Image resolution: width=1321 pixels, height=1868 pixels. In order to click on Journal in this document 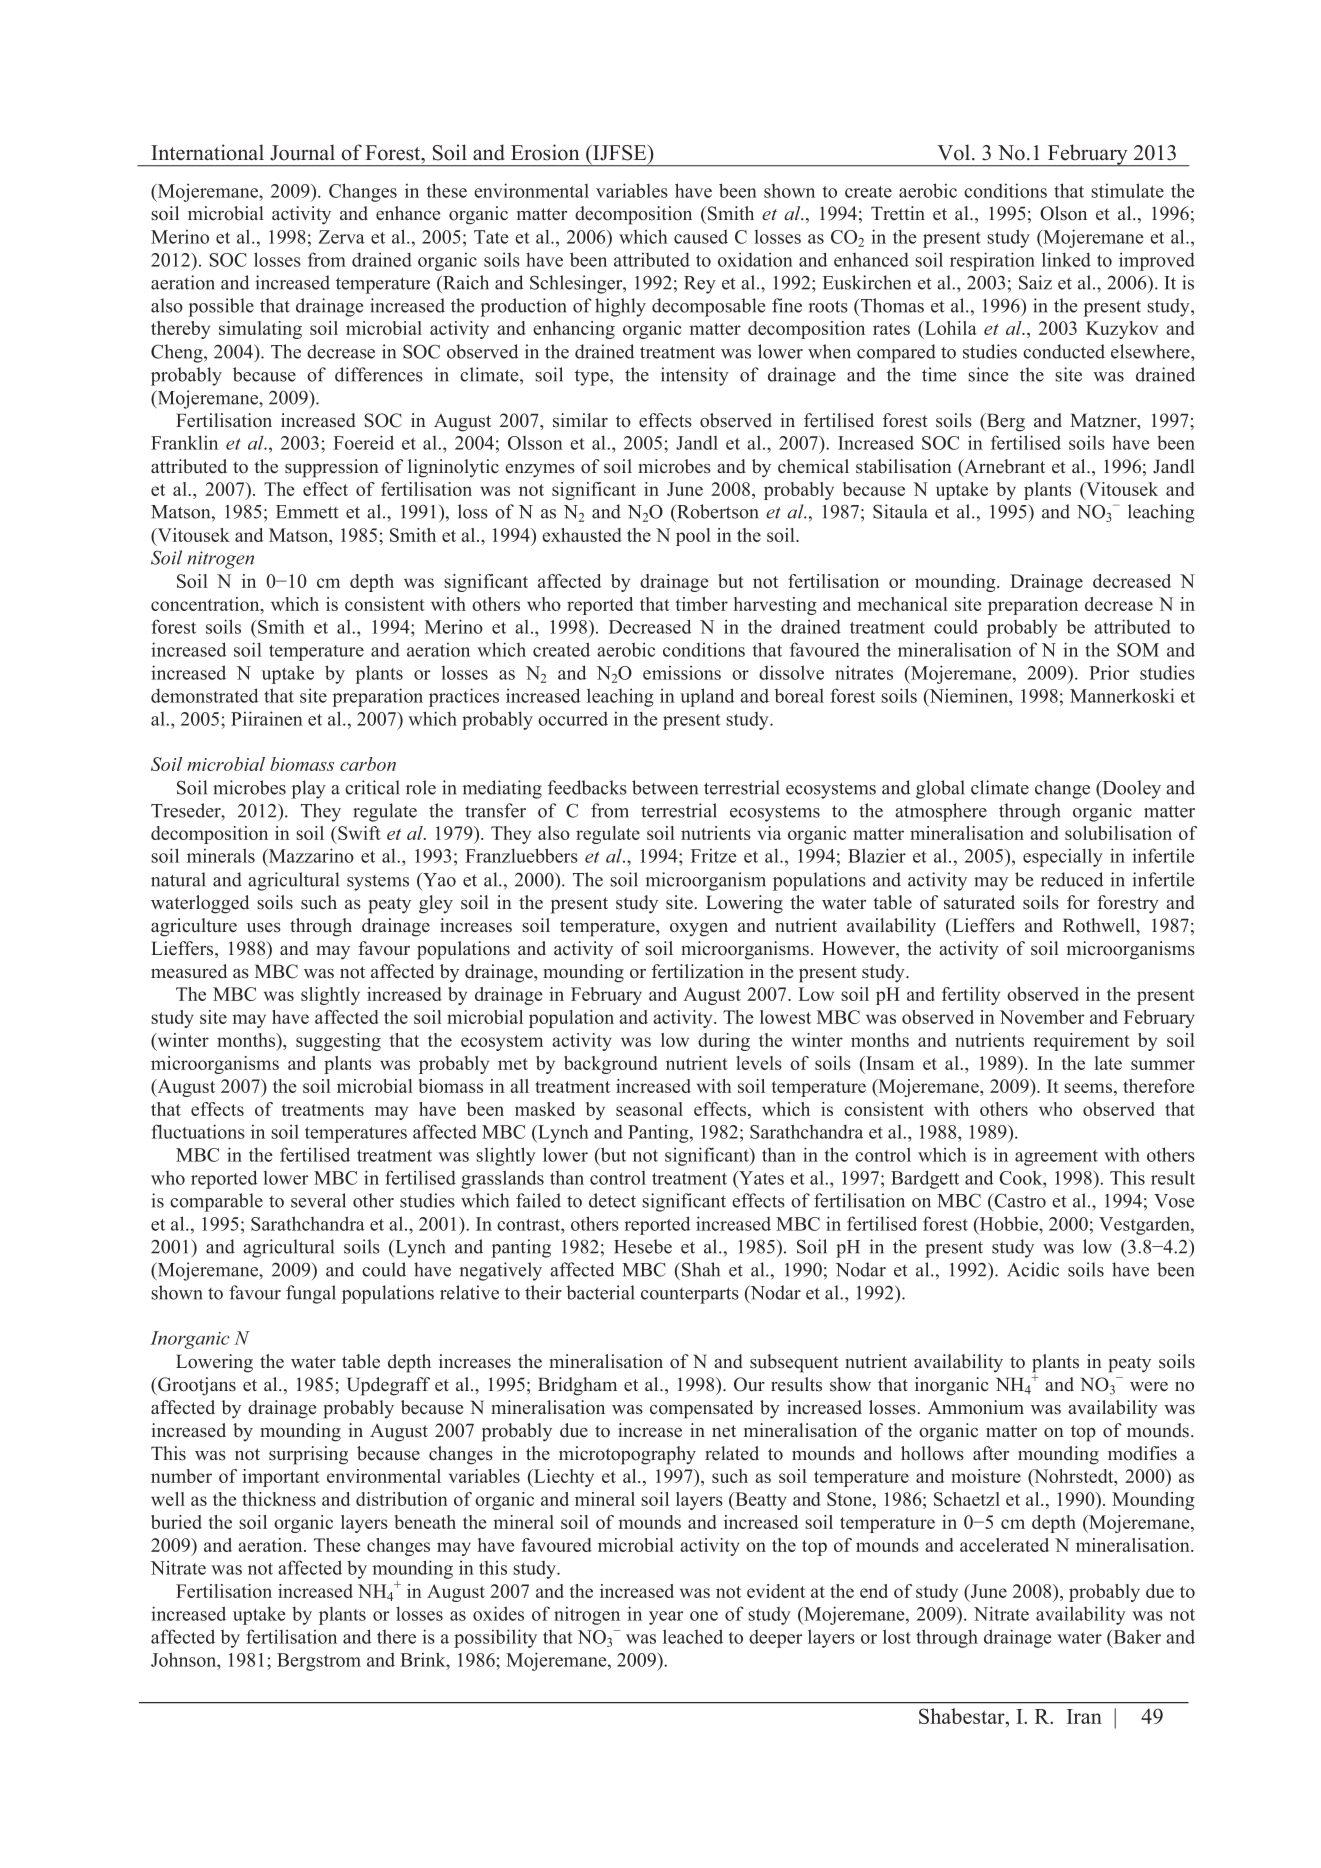, I will do `click(302, 152)`.
